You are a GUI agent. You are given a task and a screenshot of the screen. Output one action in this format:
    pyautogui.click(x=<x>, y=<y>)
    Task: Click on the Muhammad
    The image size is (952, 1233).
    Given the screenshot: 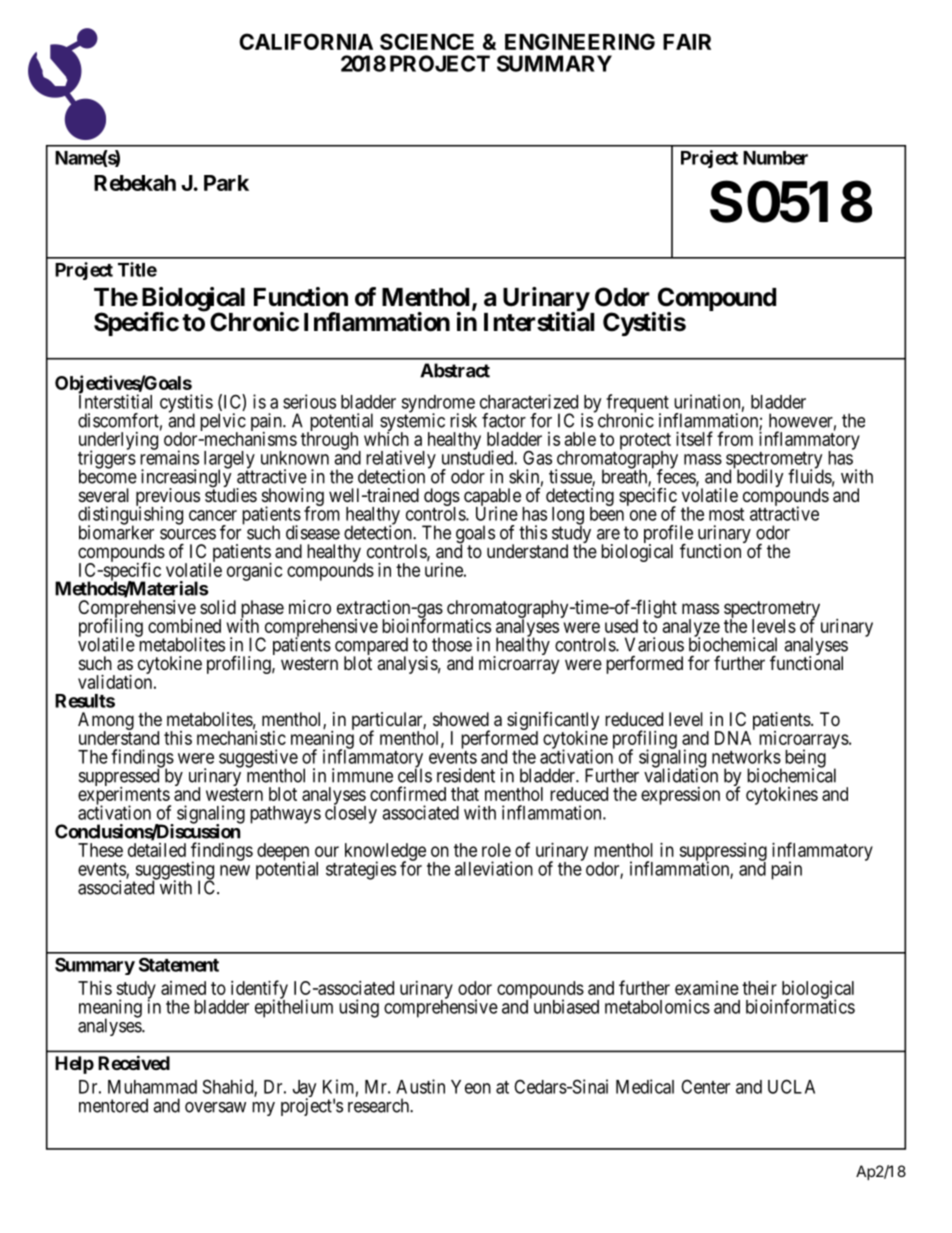 What is the action you would take?
    pyautogui.click(x=152, y=1087)
